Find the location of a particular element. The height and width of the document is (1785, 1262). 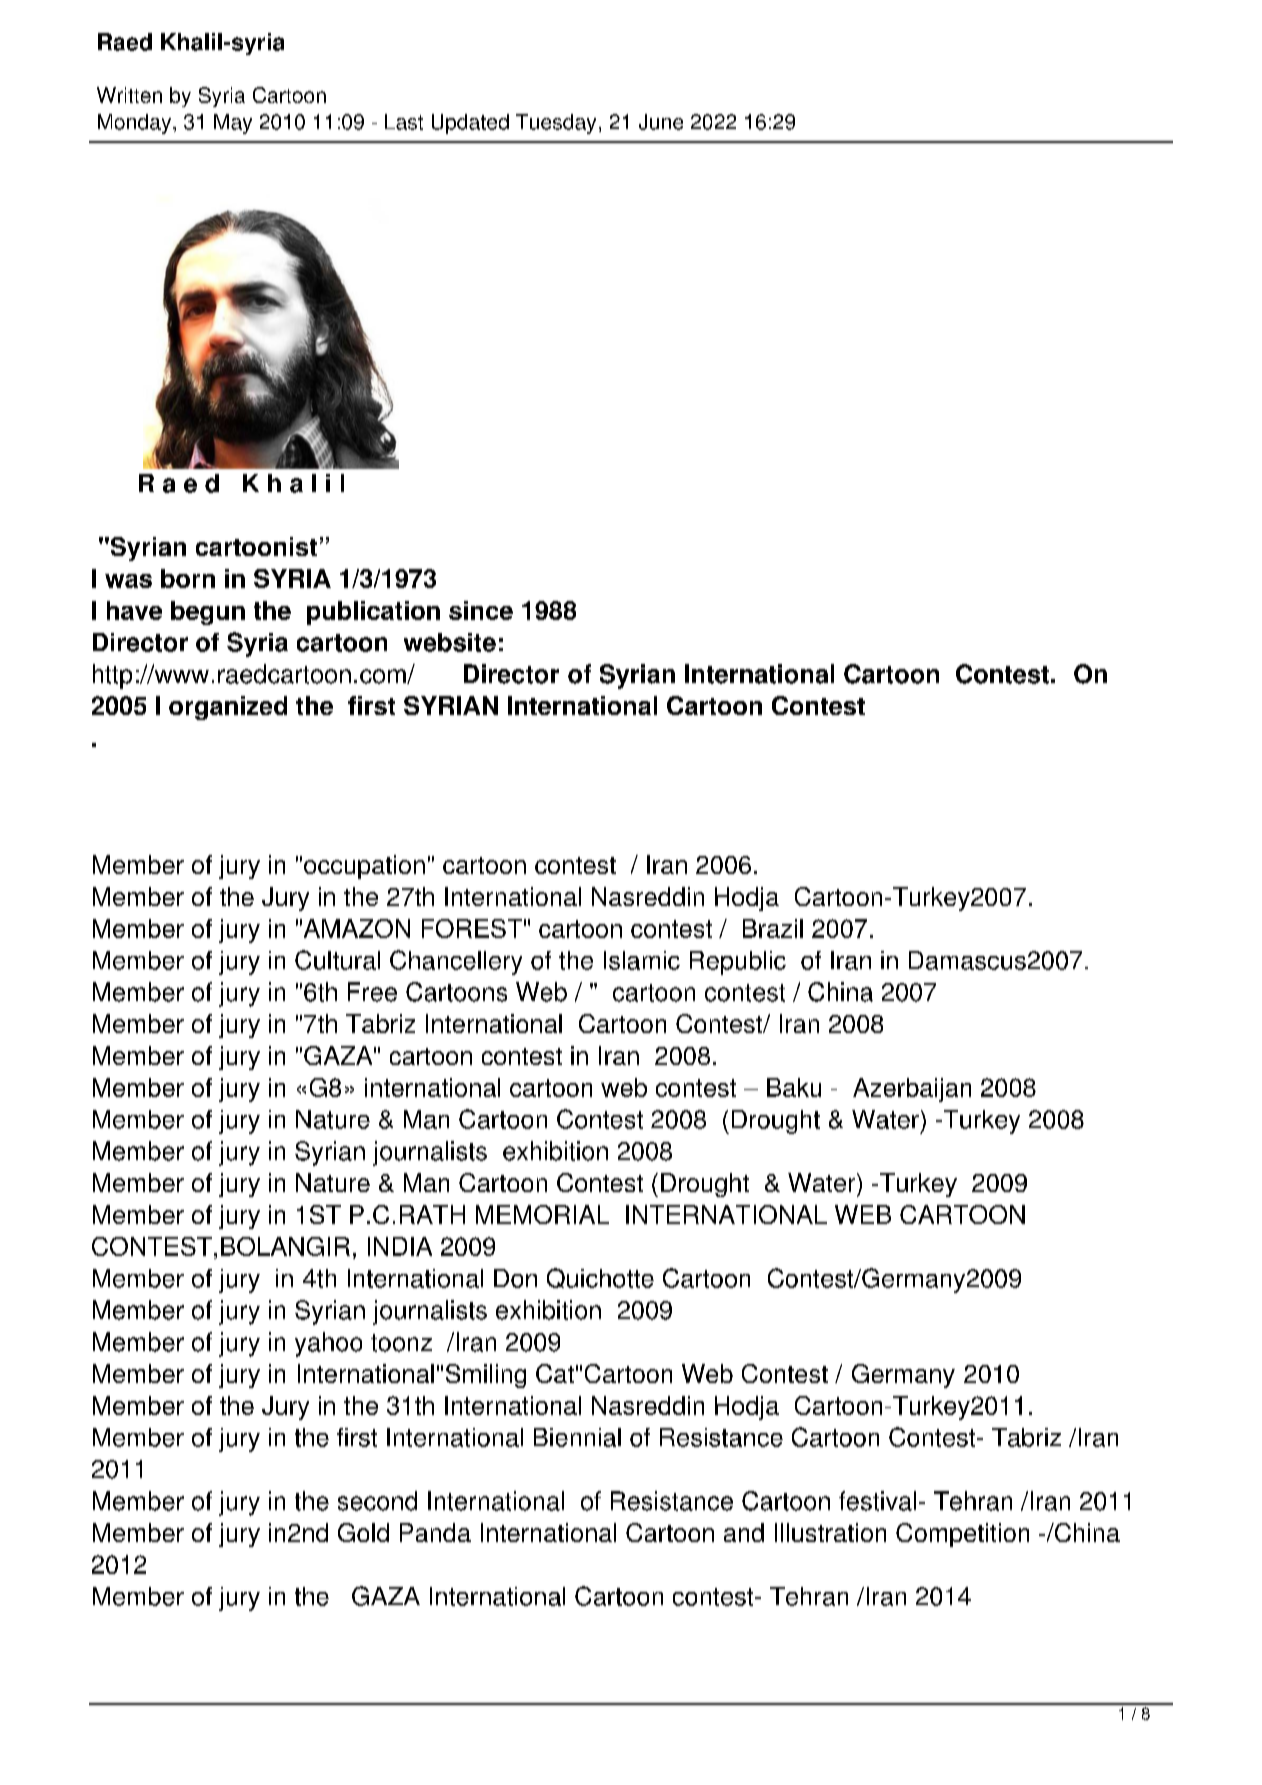

website is located at coordinates (450, 642).
